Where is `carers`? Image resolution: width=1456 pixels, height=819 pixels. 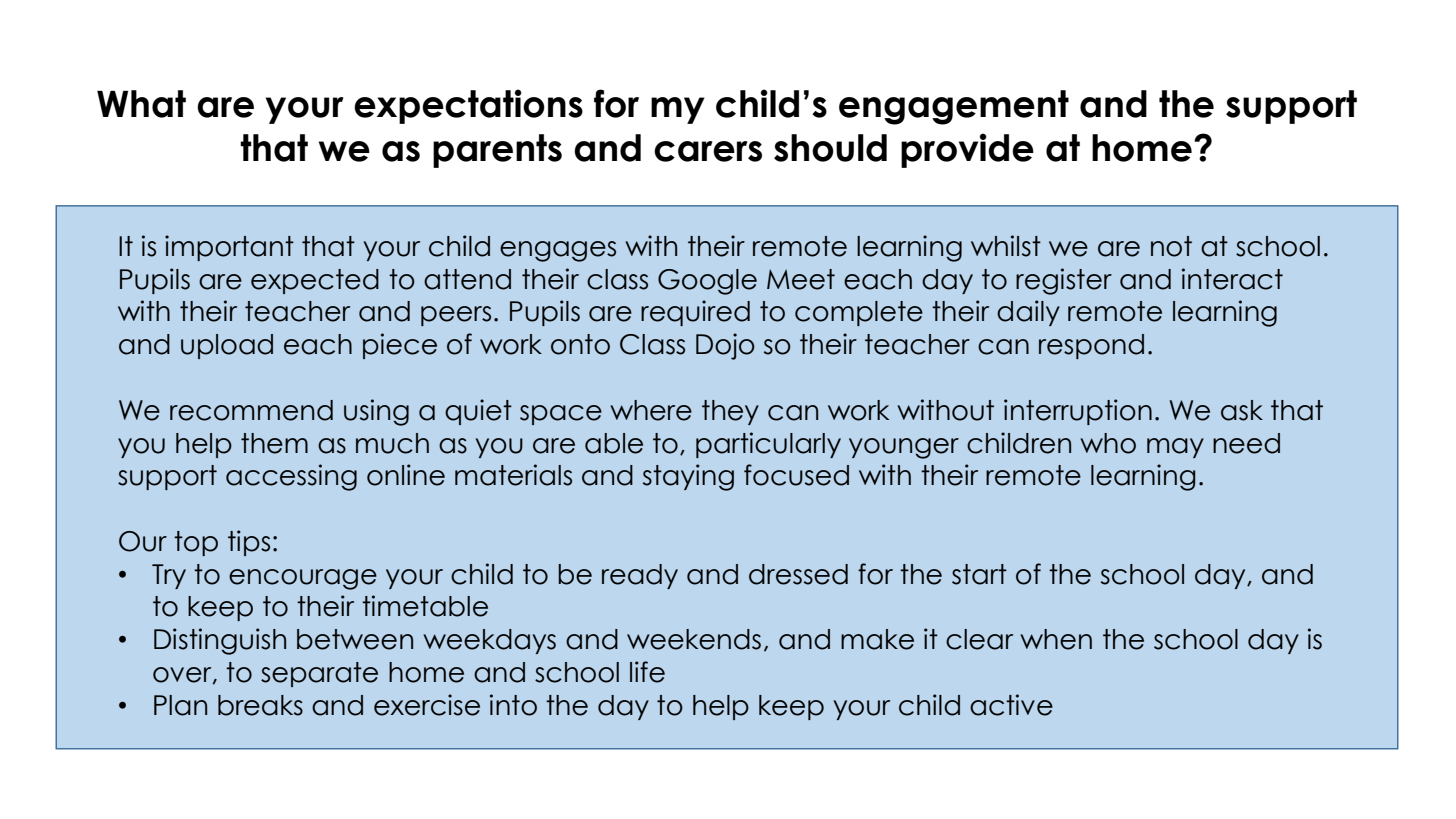 carers is located at coordinates (708, 151).
